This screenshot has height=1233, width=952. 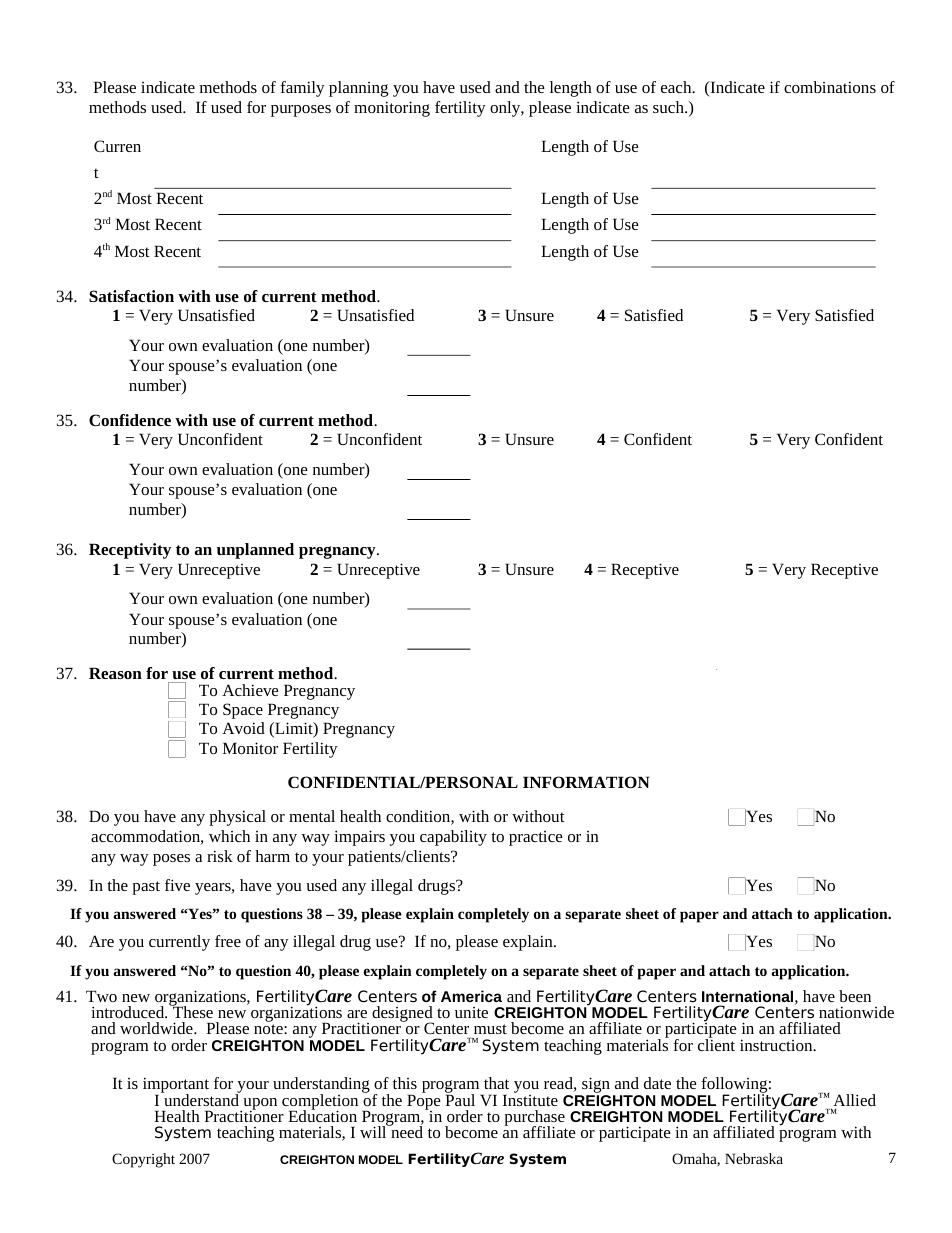 What do you see at coordinates (237, 818) in the screenshot?
I see `physical` at bounding box center [237, 818].
